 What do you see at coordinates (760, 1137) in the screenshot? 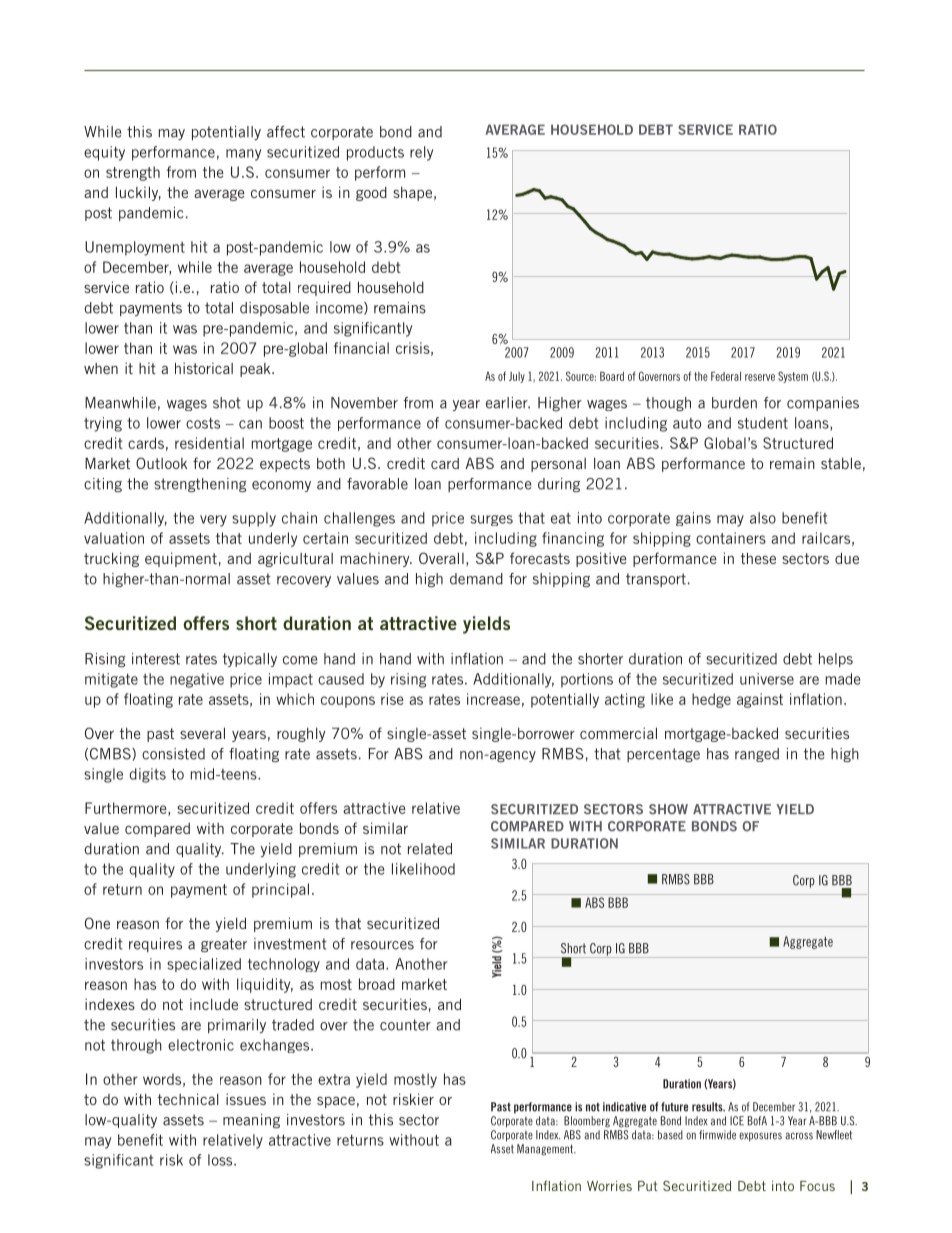
I see `exposures` at bounding box center [760, 1137].
